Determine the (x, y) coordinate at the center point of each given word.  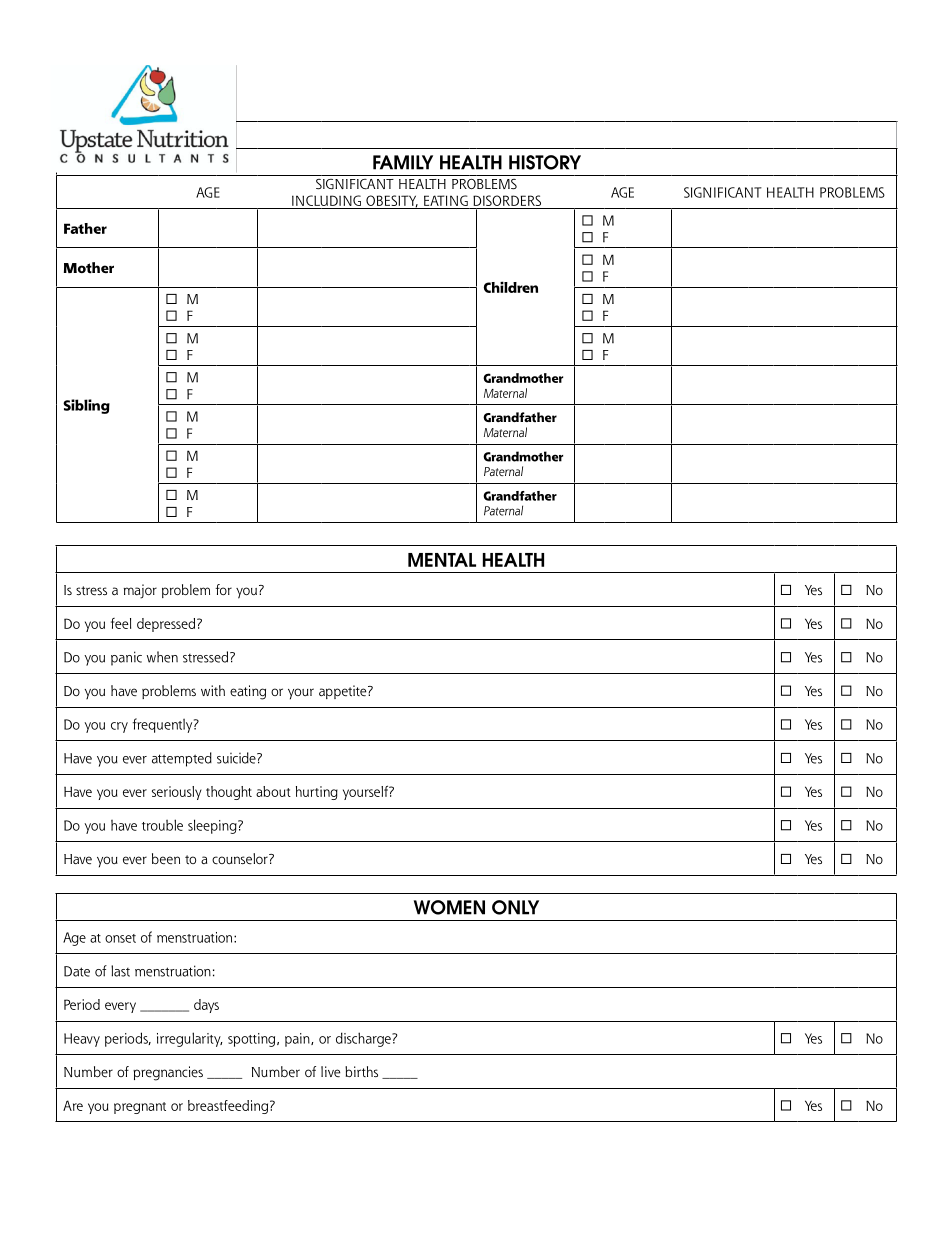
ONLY (515, 907)
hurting (317, 793)
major (140, 591)
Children (511, 287)
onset (120, 938)
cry (119, 727)
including (326, 202)
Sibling (86, 406)
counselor (241, 859)
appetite (344, 692)
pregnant (140, 1108)
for (223, 589)
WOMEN (449, 907)
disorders (507, 202)
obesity (391, 202)
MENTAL (442, 560)
